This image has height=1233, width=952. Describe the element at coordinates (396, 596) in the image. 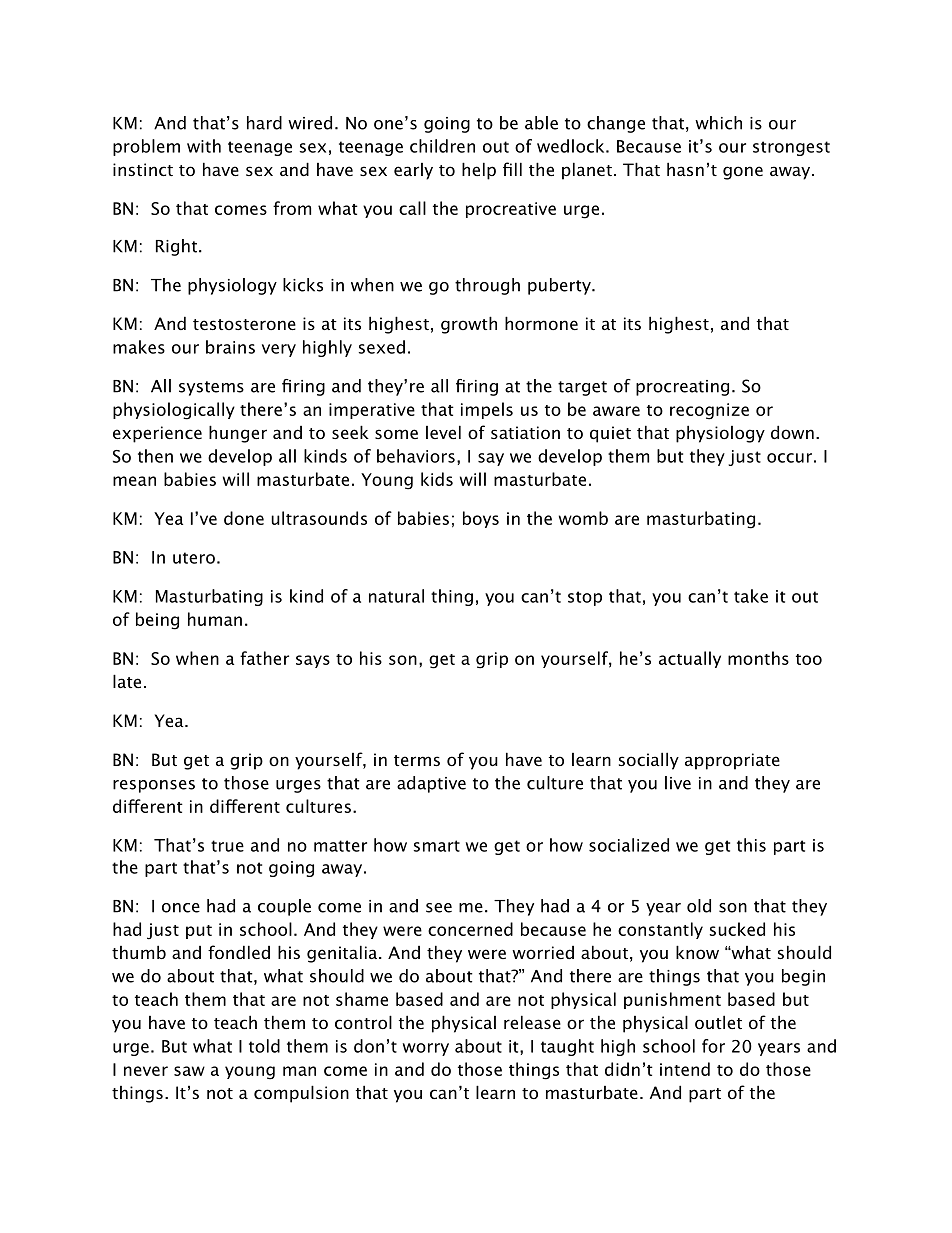

I see `natural` at that location.
